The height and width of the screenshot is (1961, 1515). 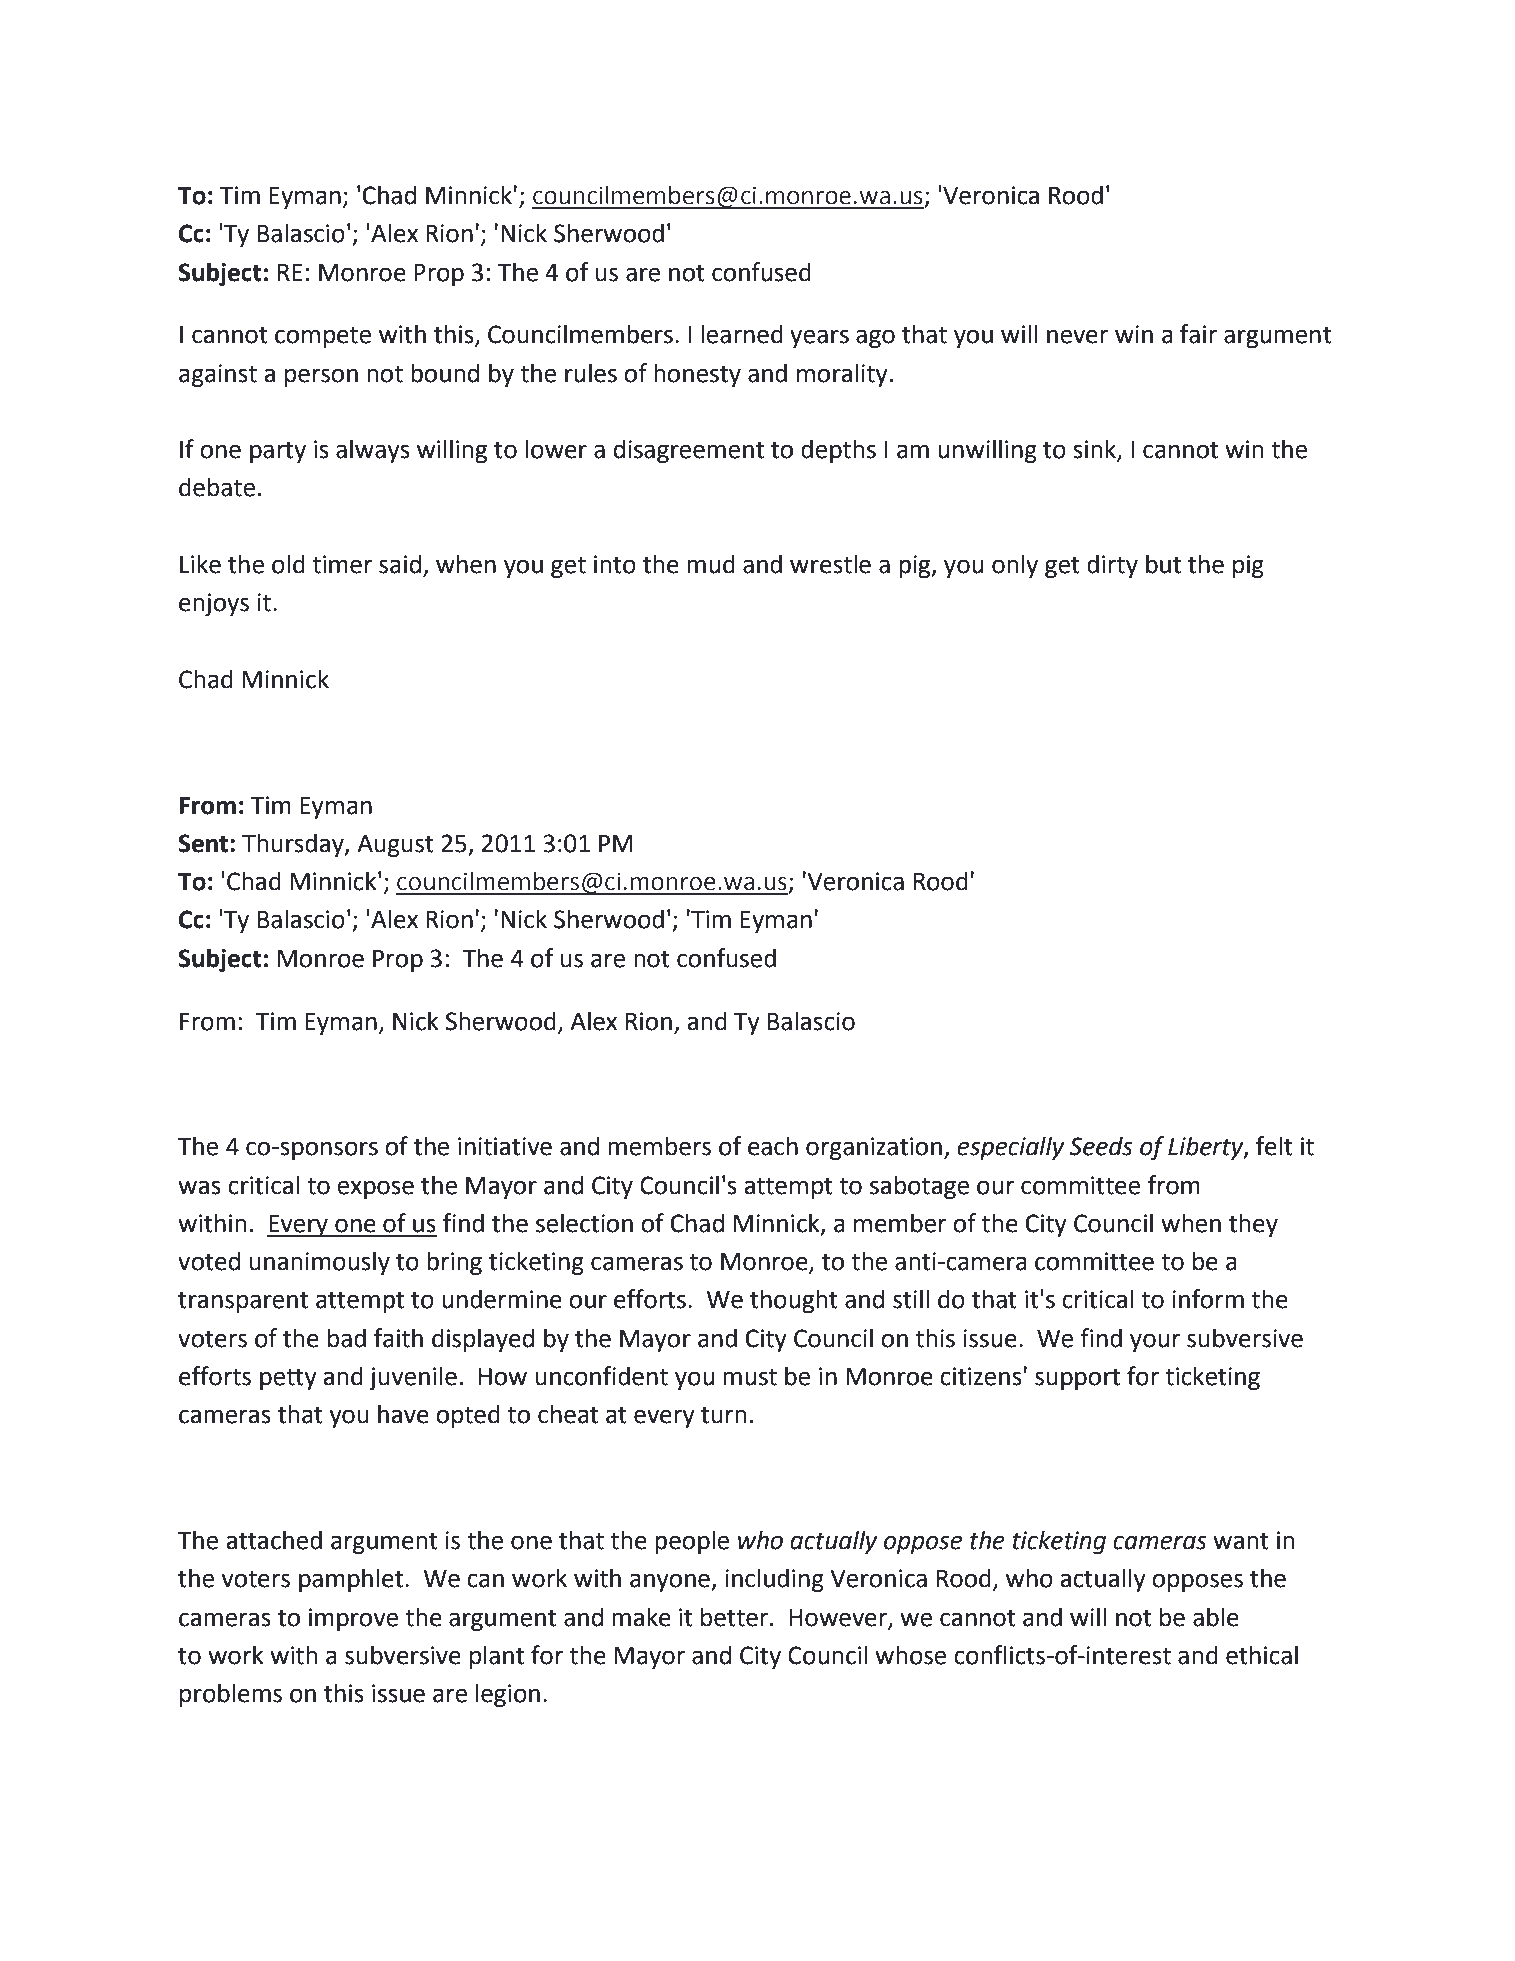 I want to click on improve, so click(x=353, y=1619).
